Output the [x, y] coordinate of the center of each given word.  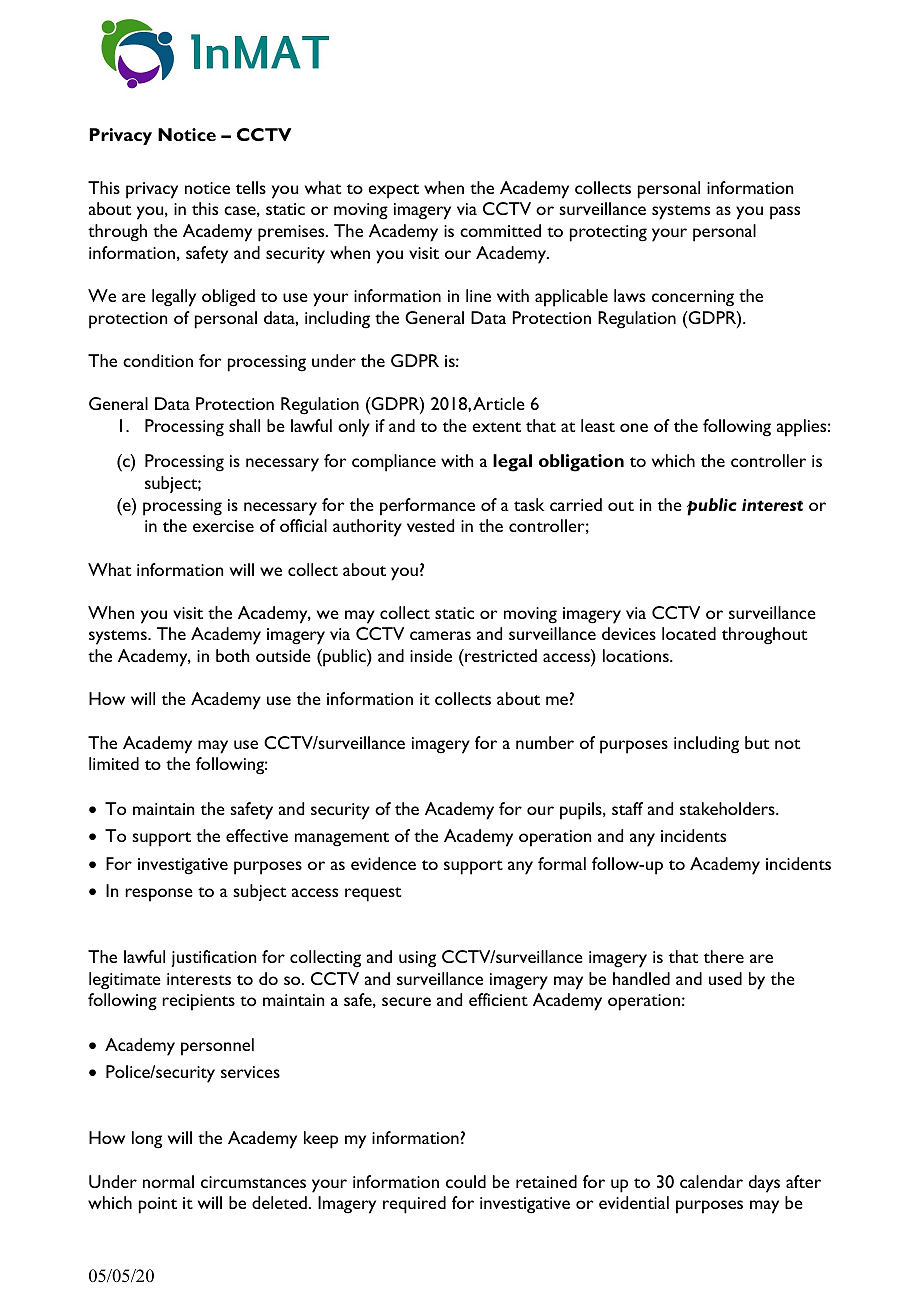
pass [785, 213]
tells [251, 187]
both [232, 655]
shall [244, 425]
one [634, 427]
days [764, 1184]
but [757, 742]
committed [500, 230]
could [466, 1181]
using [417, 959]
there [724, 956]
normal [168, 1181]
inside [431, 655]
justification [213, 958]
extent [496, 427]
